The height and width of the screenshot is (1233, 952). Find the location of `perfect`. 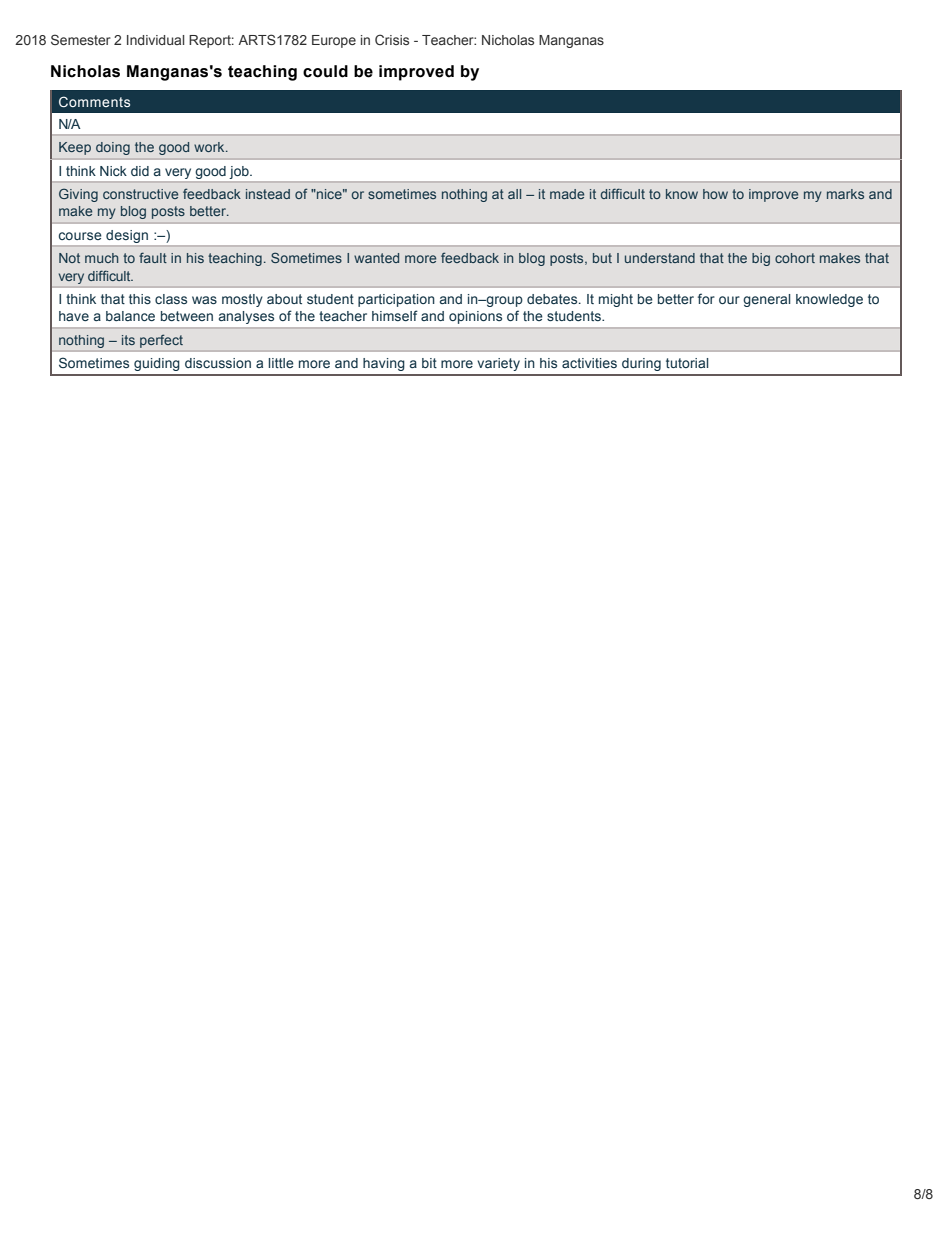

perfect is located at coordinates (161, 341).
